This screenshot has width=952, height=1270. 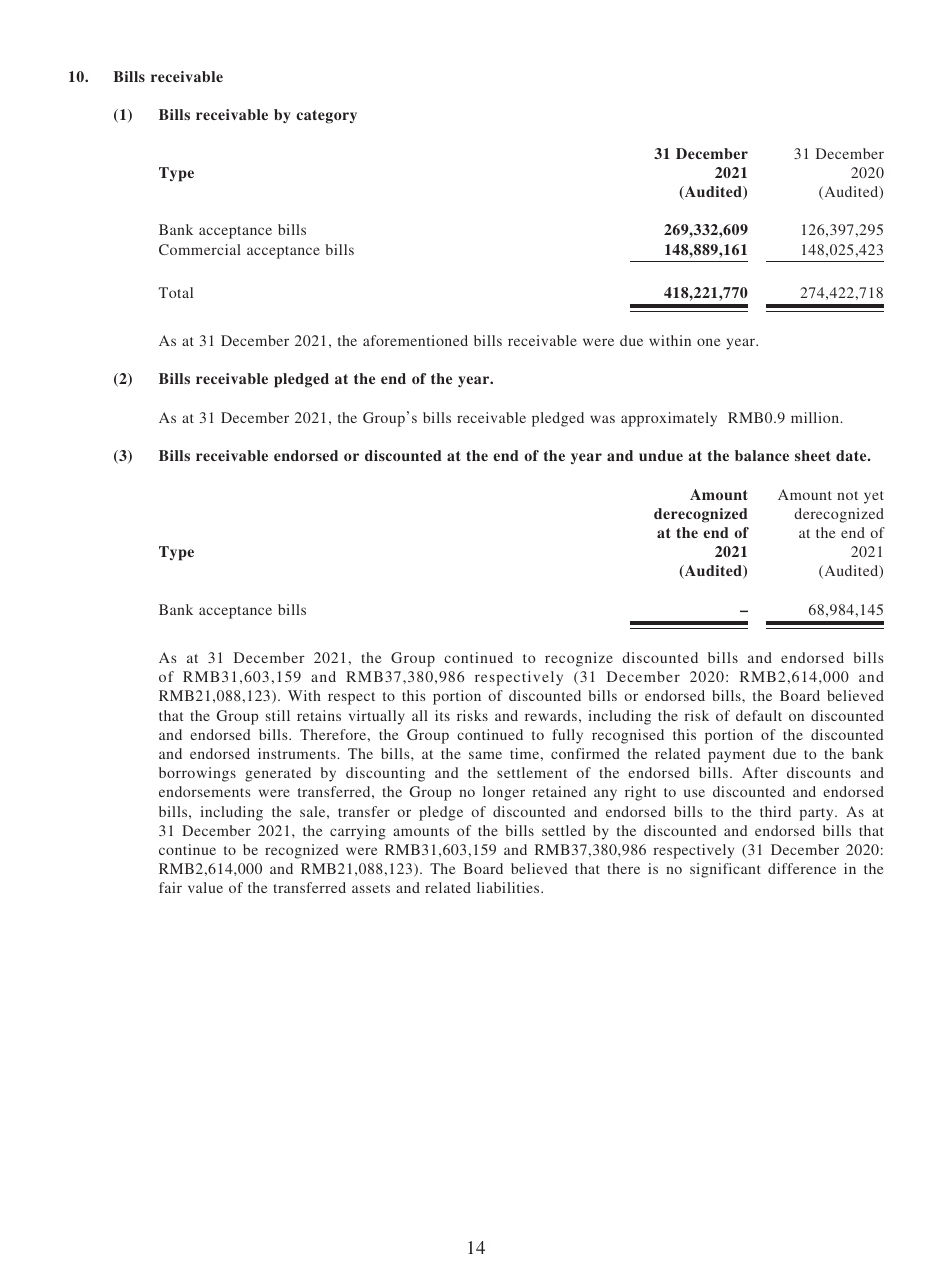 I want to click on still, so click(x=278, y=715).
